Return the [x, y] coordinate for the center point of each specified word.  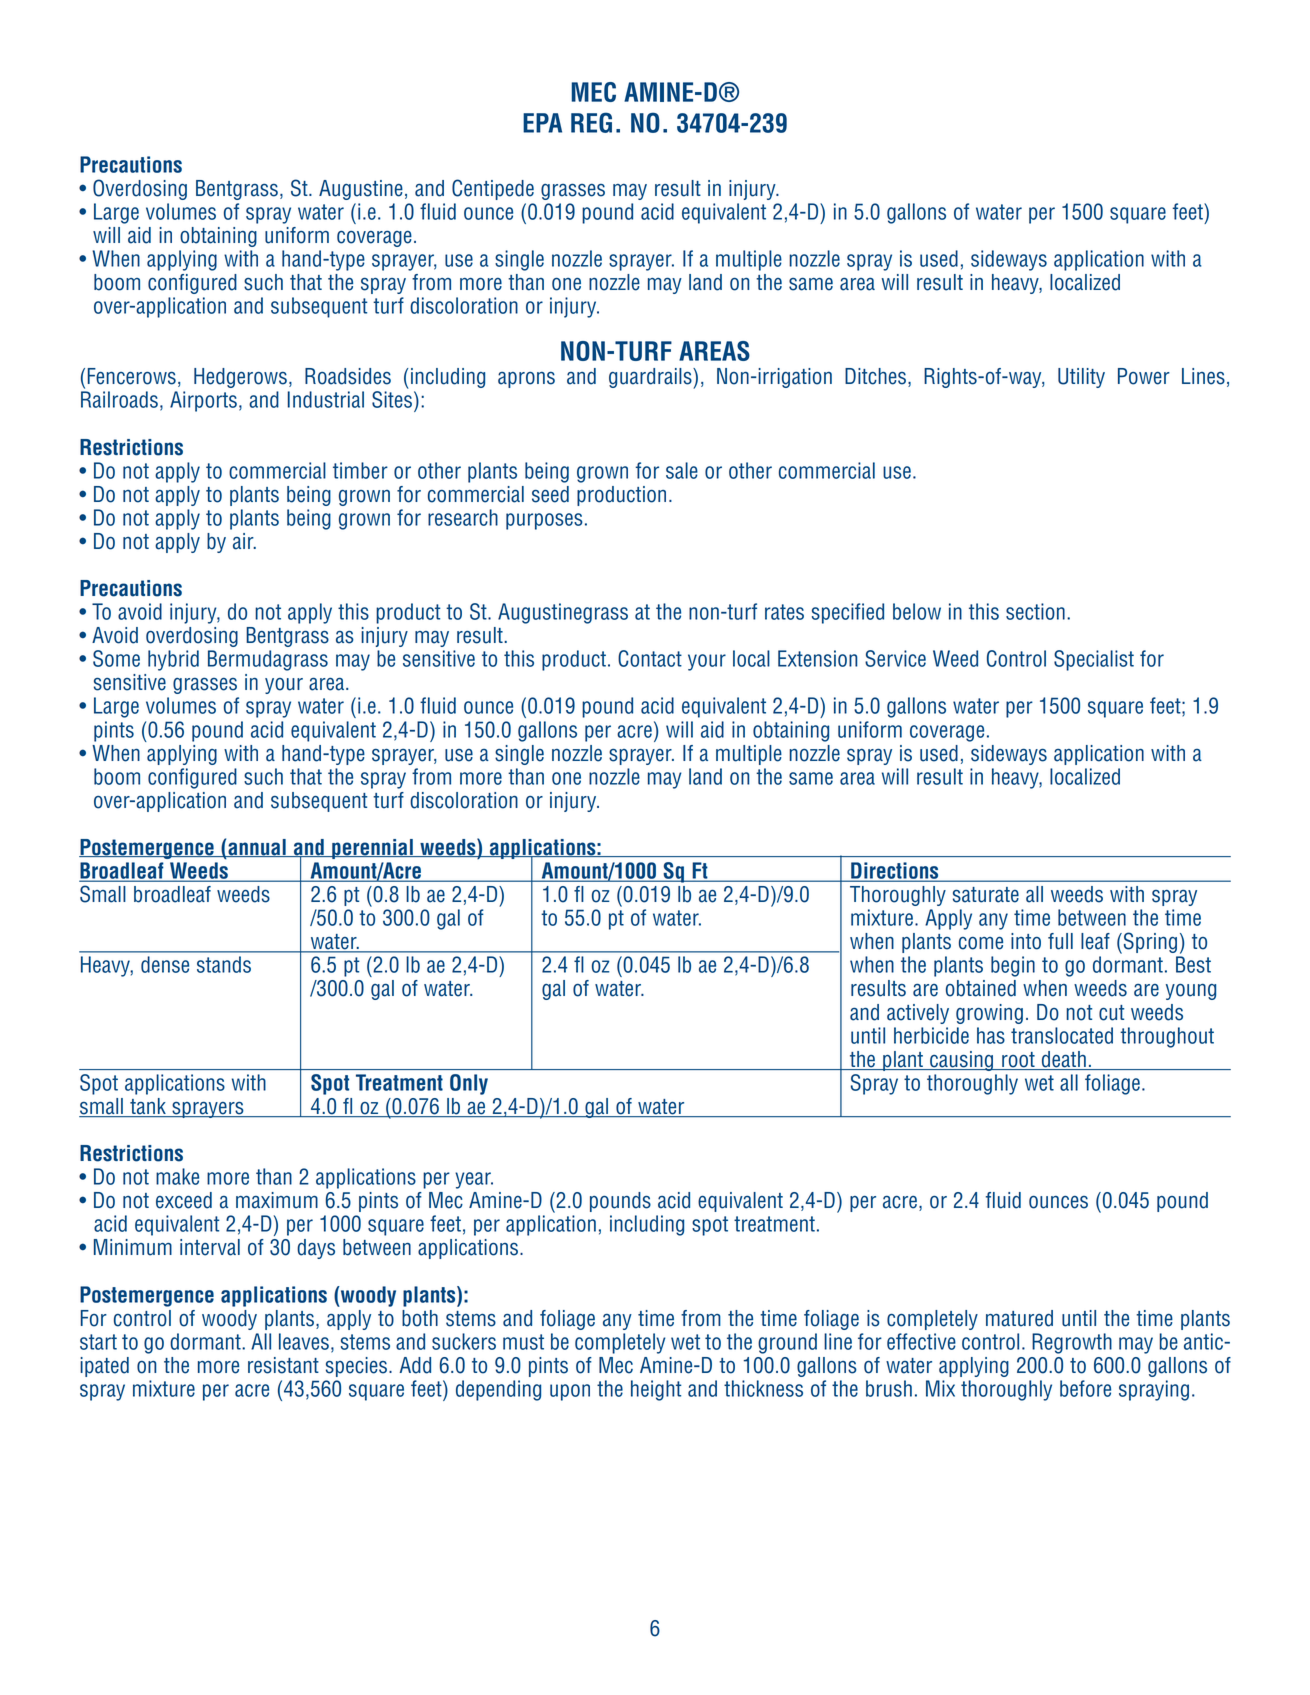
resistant [283, 1365]
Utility [1081, 378]
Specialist [1094, 660]
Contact [650, 658]
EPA [542, 123]
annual [257, 848]
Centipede [493, 189]
